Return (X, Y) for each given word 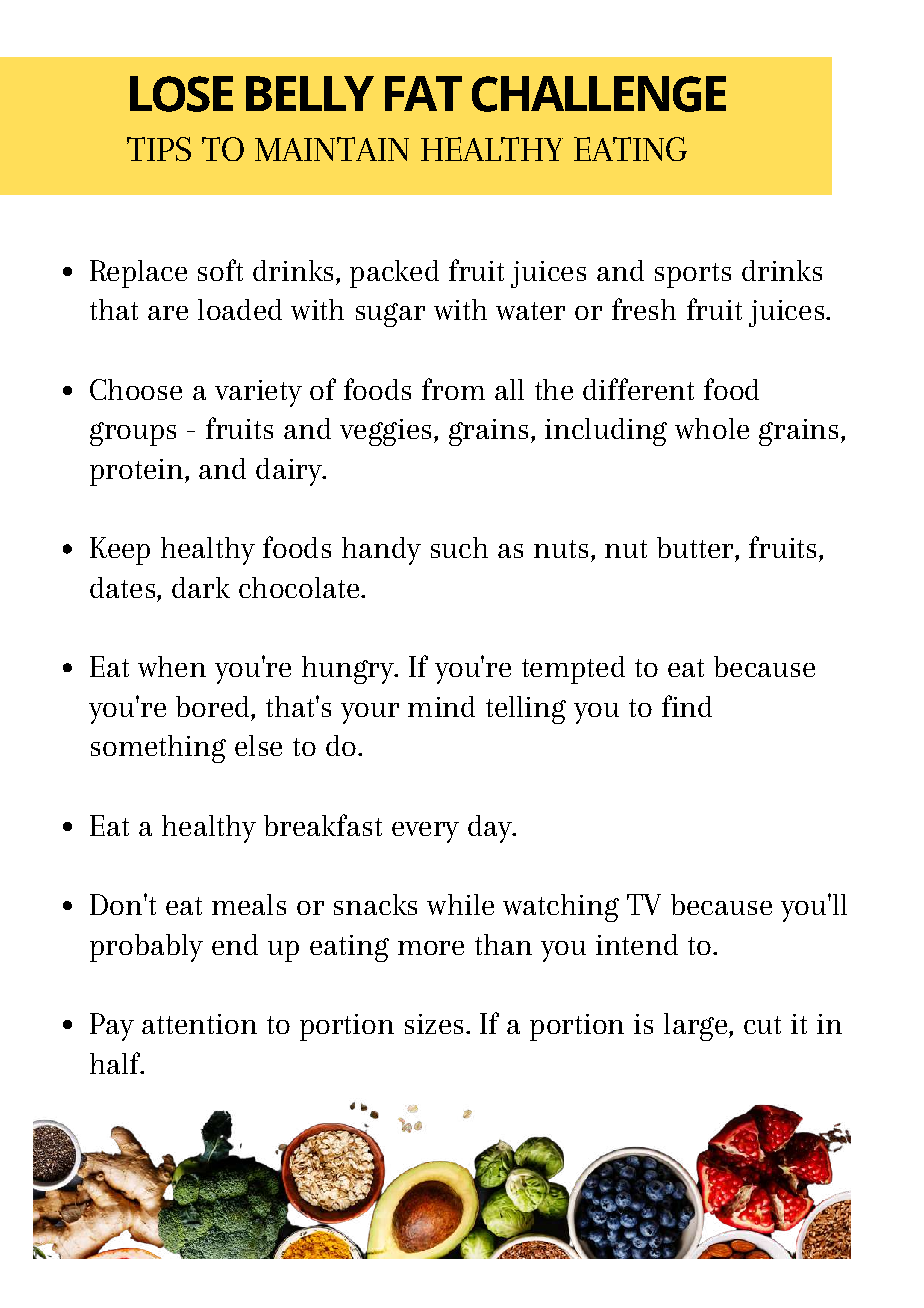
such (459, 547)
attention (199, 1024)
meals (249, 904)
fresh (644, 309)
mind (441, 706)
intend (637, 944)
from (453, 389)
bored (214, 706)
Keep (120, 551)
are (168, 313)
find (687, 706)
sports (693, 275)
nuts (561, 549)
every (425, 832)
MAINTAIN (332, 149)
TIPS (159, 149)
